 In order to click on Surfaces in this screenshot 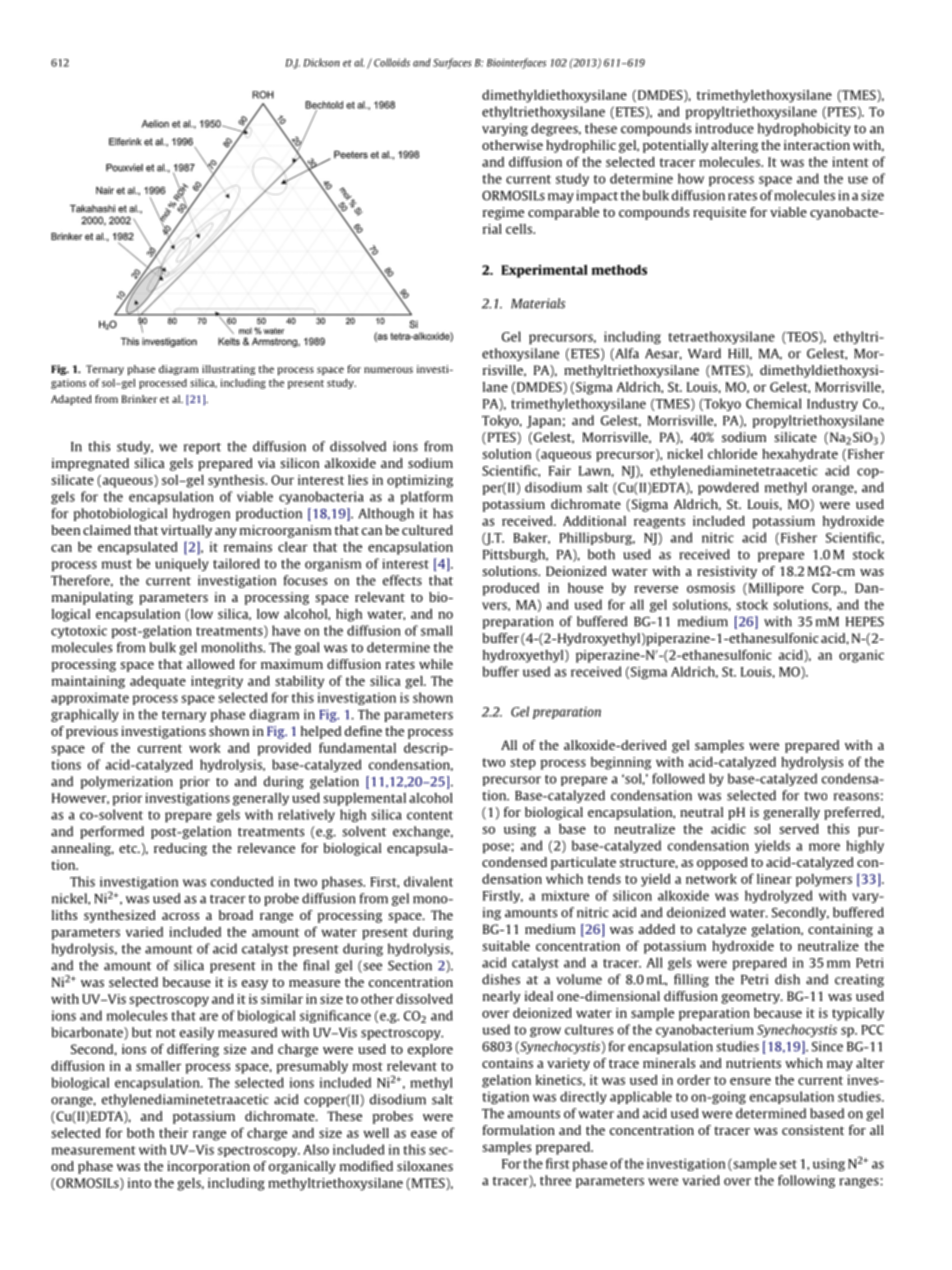, I will do `click(452, 63)`.
